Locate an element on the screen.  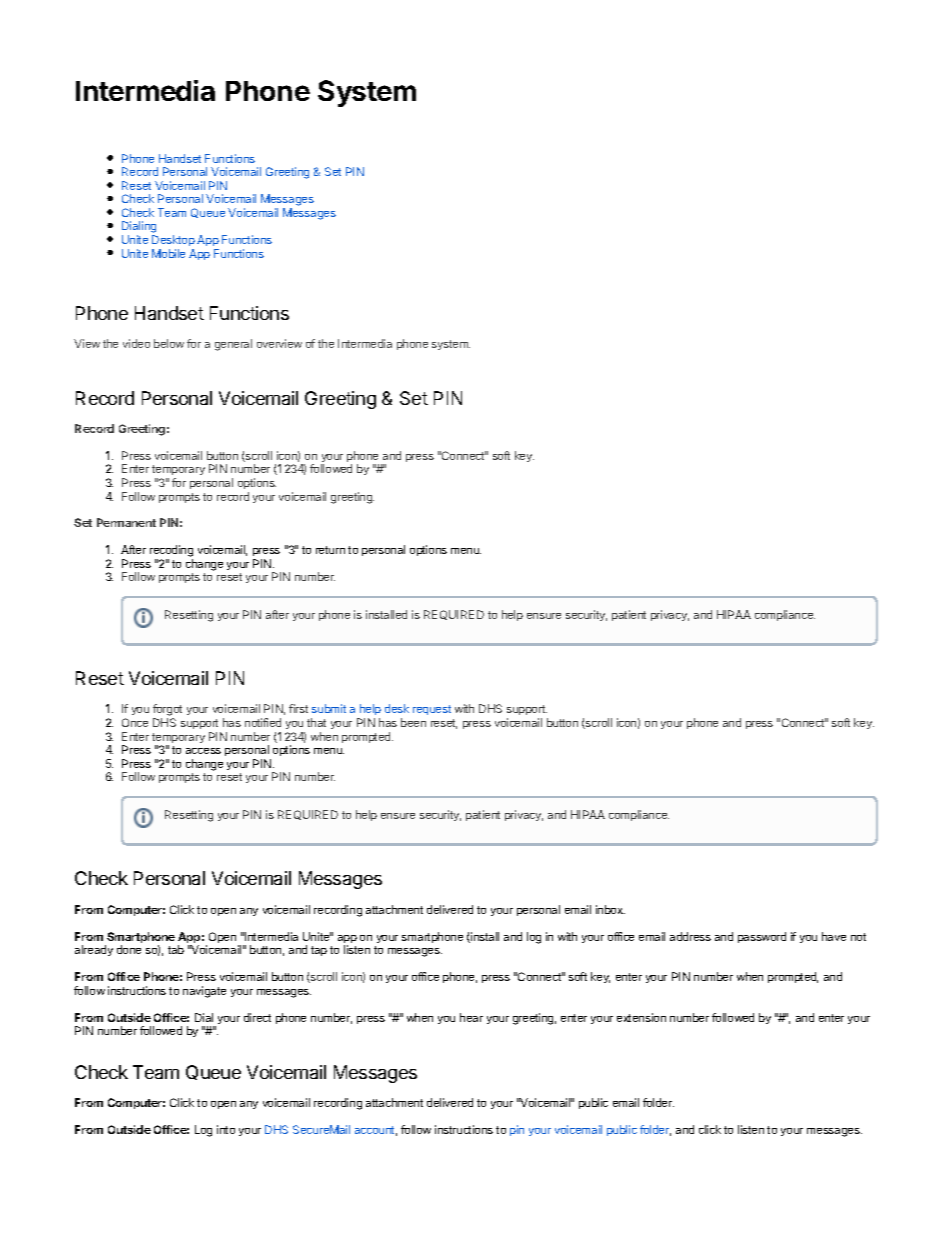
Permanent is located at coordinates (126, 522).
